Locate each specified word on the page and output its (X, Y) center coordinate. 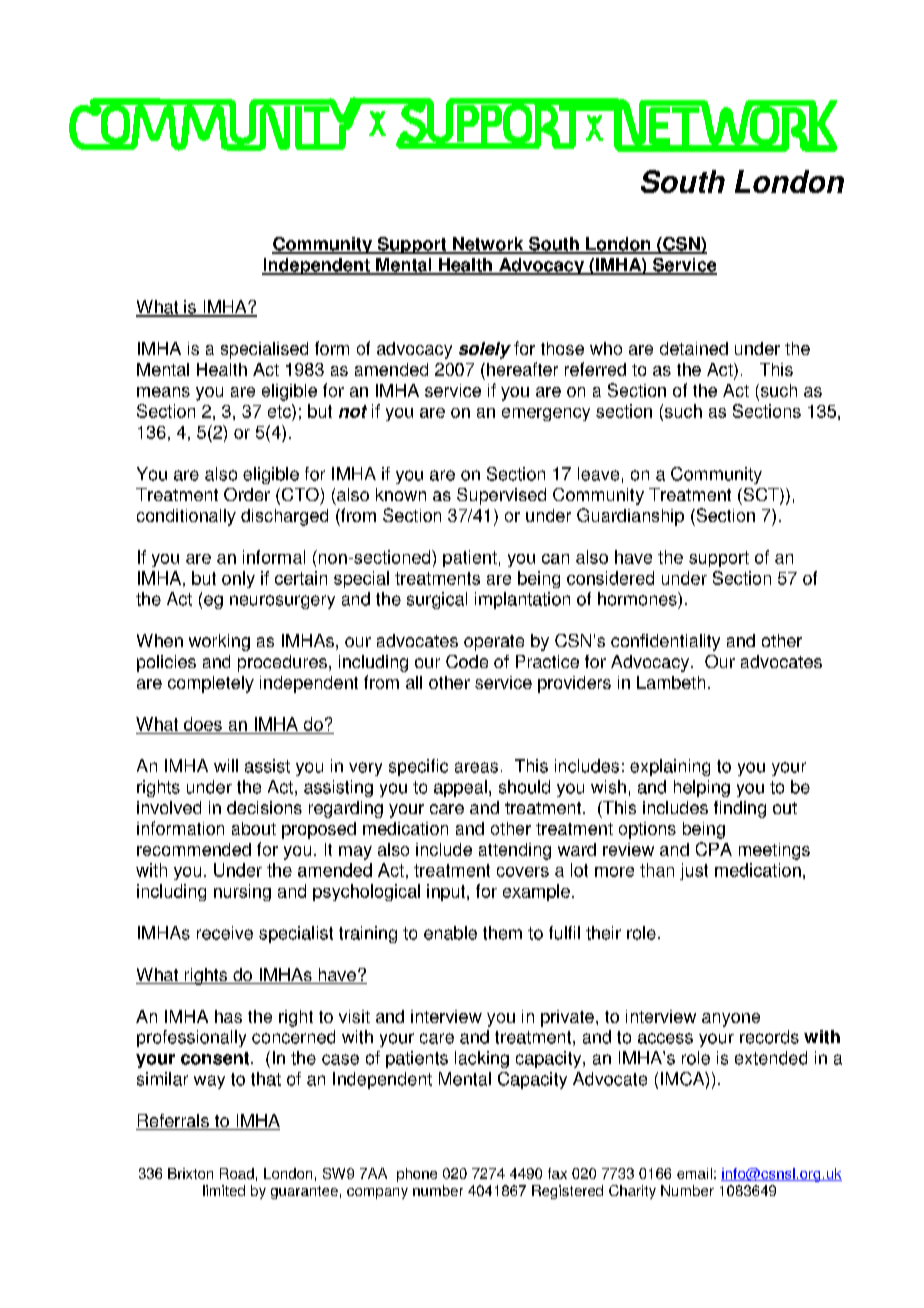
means (163, 392)
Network (488, 245)
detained (694, 348)
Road (237, 1173)
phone (417, 1175)
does (203, 724)
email (694, 1173)
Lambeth (671, 682)
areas (476, 767)
